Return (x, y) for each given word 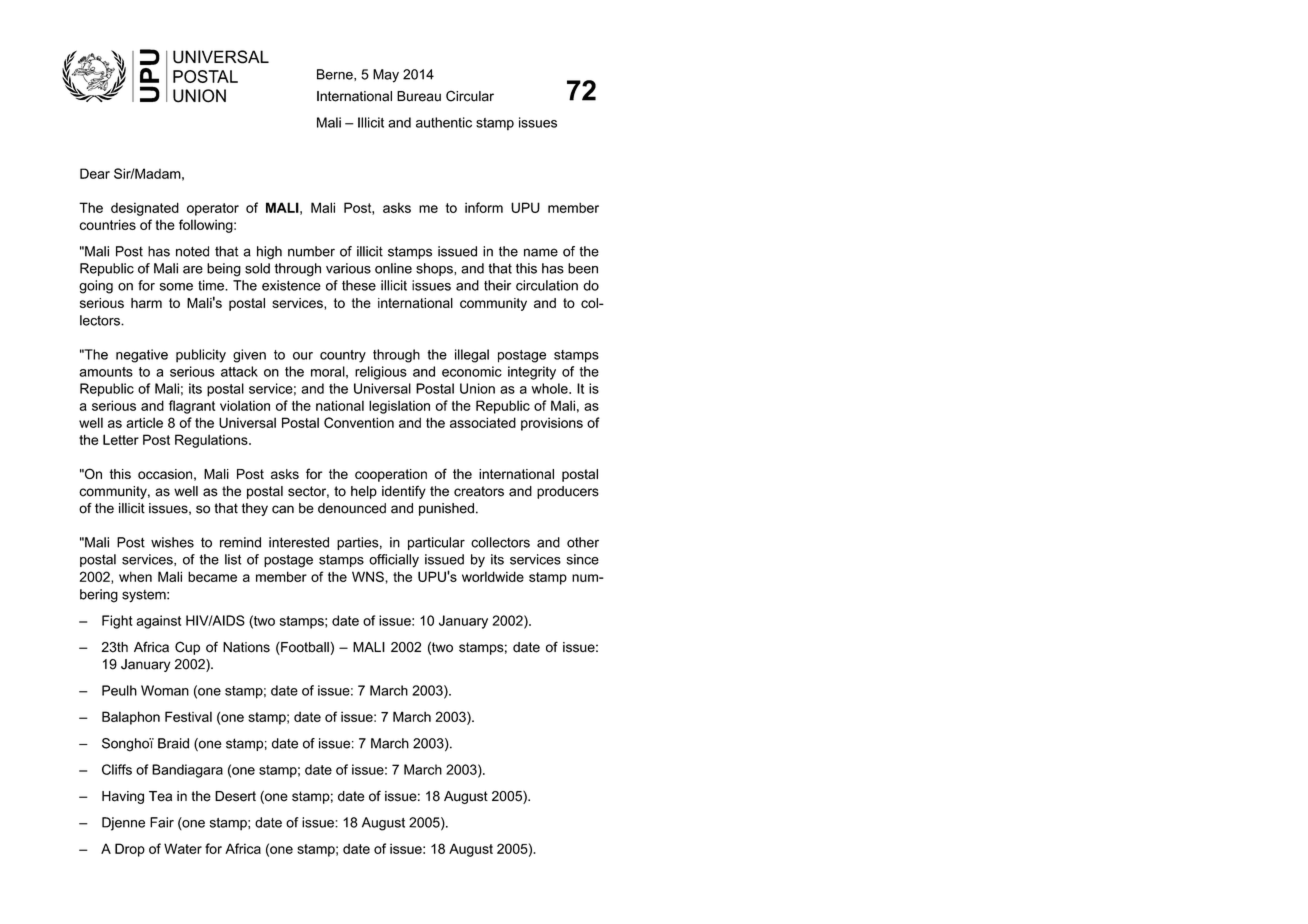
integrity (532, 373)
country (343, 356)
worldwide (493, 576)
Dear (95, 173)
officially (394, 561)
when (135, 576)
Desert (235, 796)
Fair (162, 822)
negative (142, 356)
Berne (336, 75)
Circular (470, 96)
